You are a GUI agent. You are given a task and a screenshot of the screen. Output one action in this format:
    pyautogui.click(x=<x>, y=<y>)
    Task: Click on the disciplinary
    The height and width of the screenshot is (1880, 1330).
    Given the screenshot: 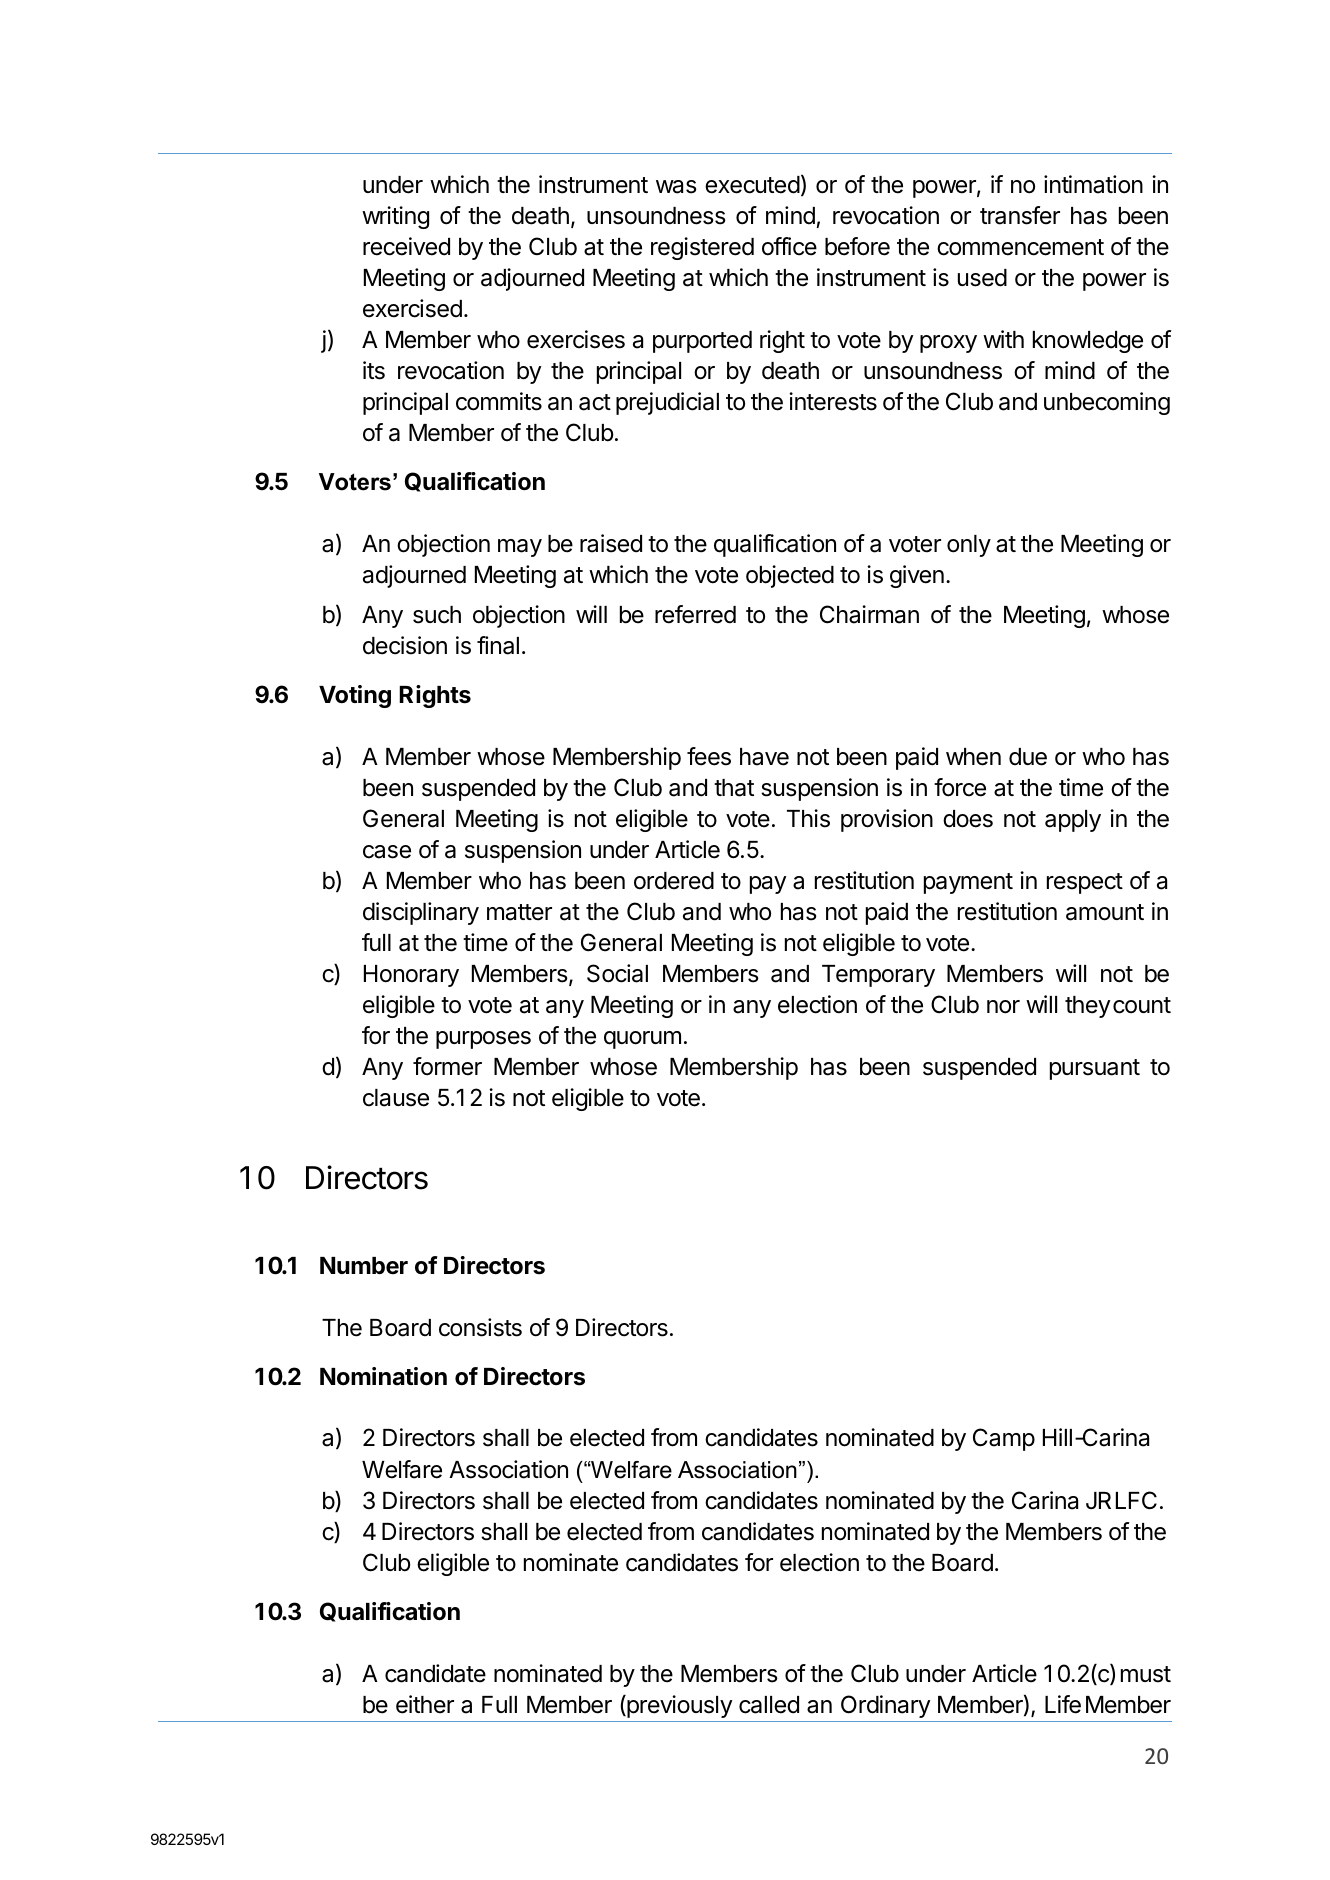 What is the action you would take?
    pyautogui.click(x=421, y=913)
